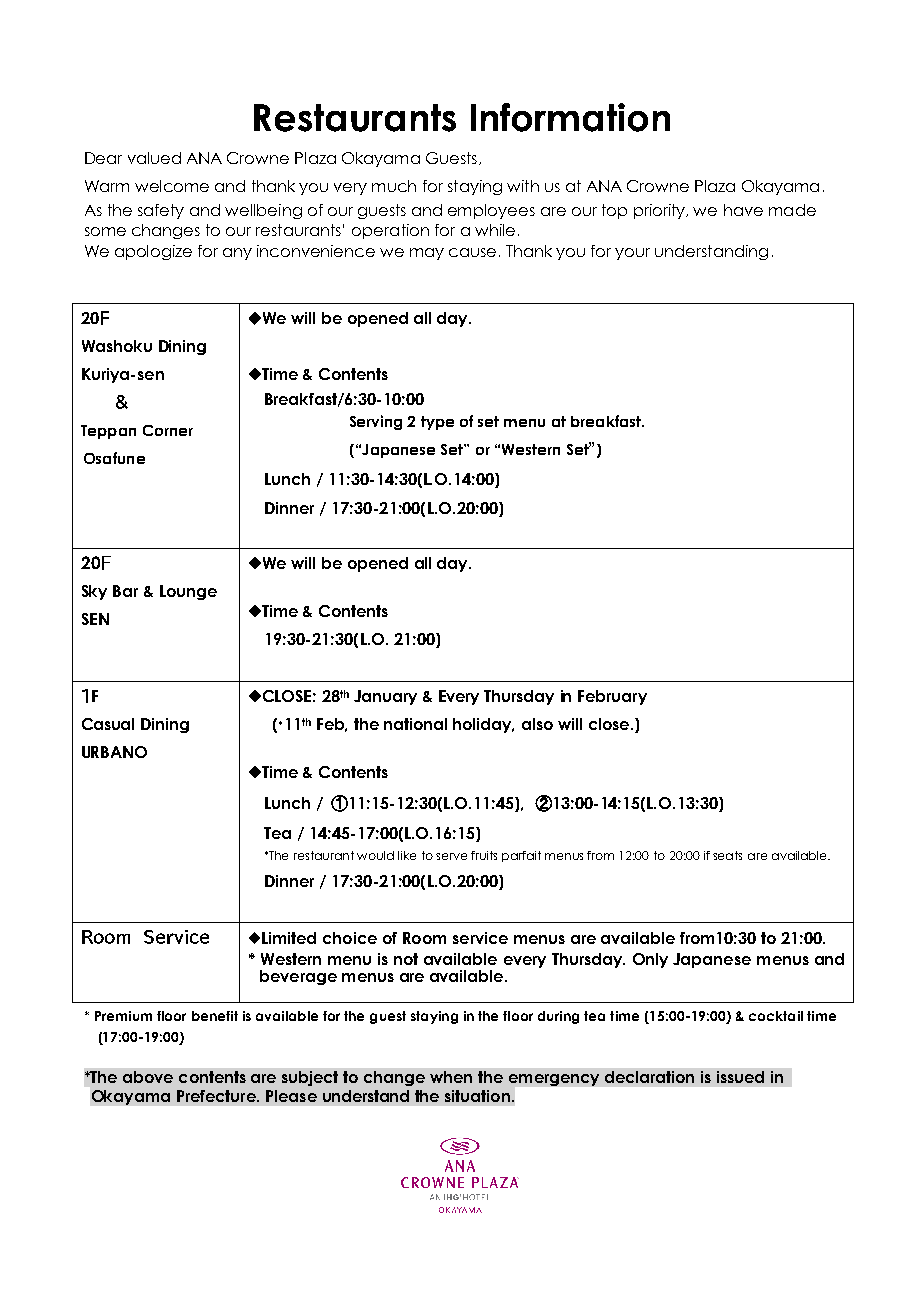 The image size is (924, 1308). Describe the element at coordinates (743, 210) in the page. I see `have` at that location.
